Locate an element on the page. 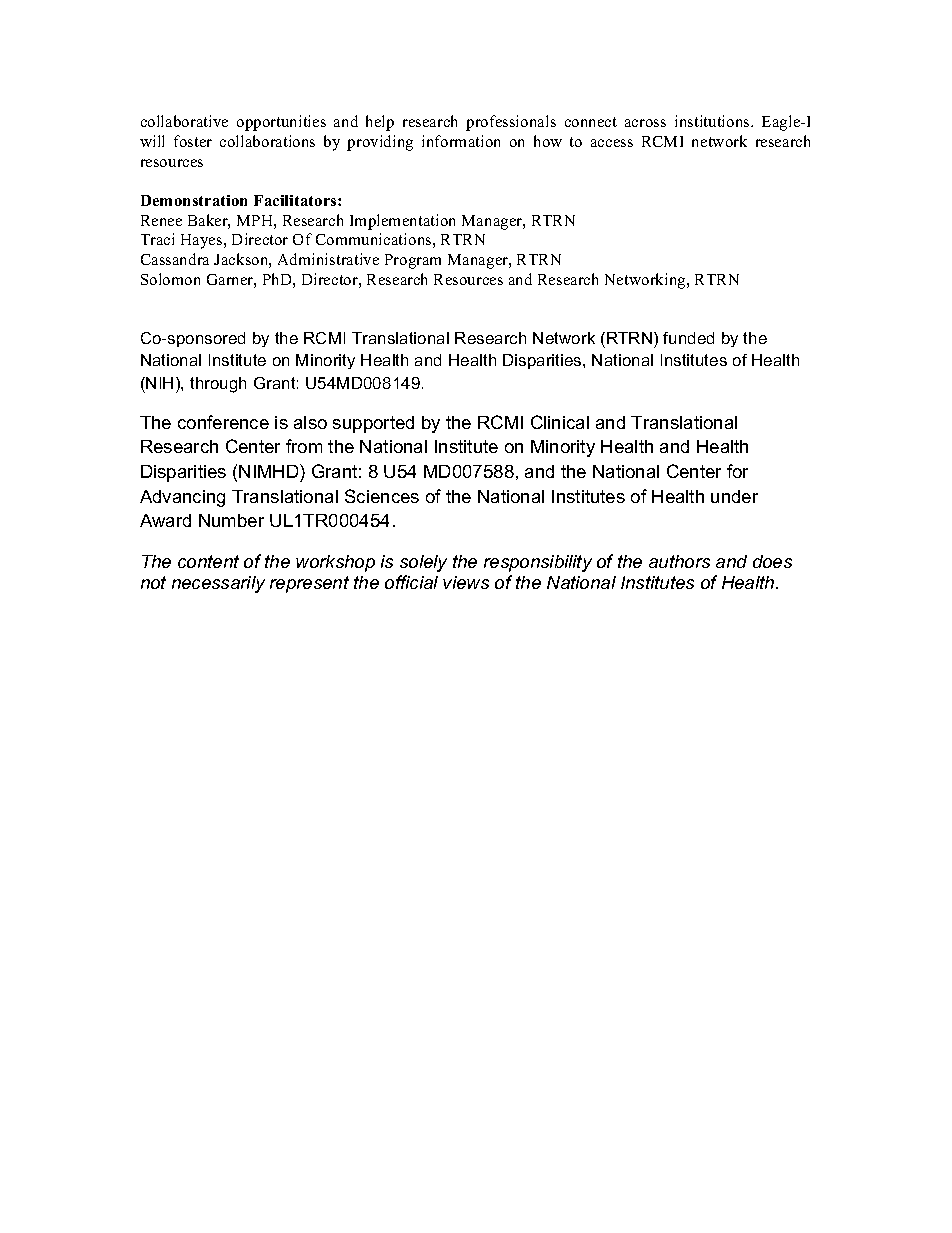 This image has height=1233, width=952. supported is located at coordinates (373, 424).
